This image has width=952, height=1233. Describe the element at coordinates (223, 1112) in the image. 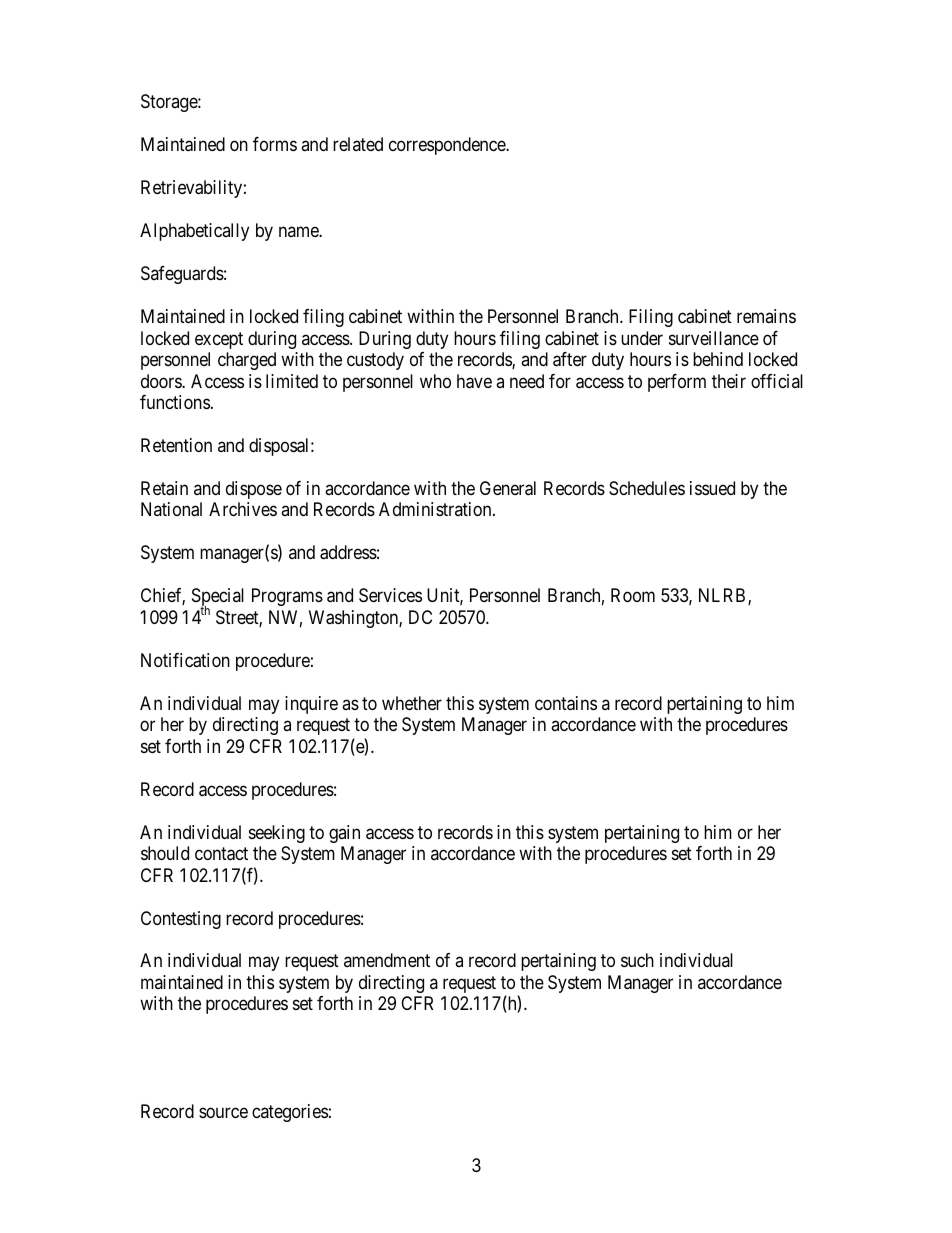

I see `source` at that location.
